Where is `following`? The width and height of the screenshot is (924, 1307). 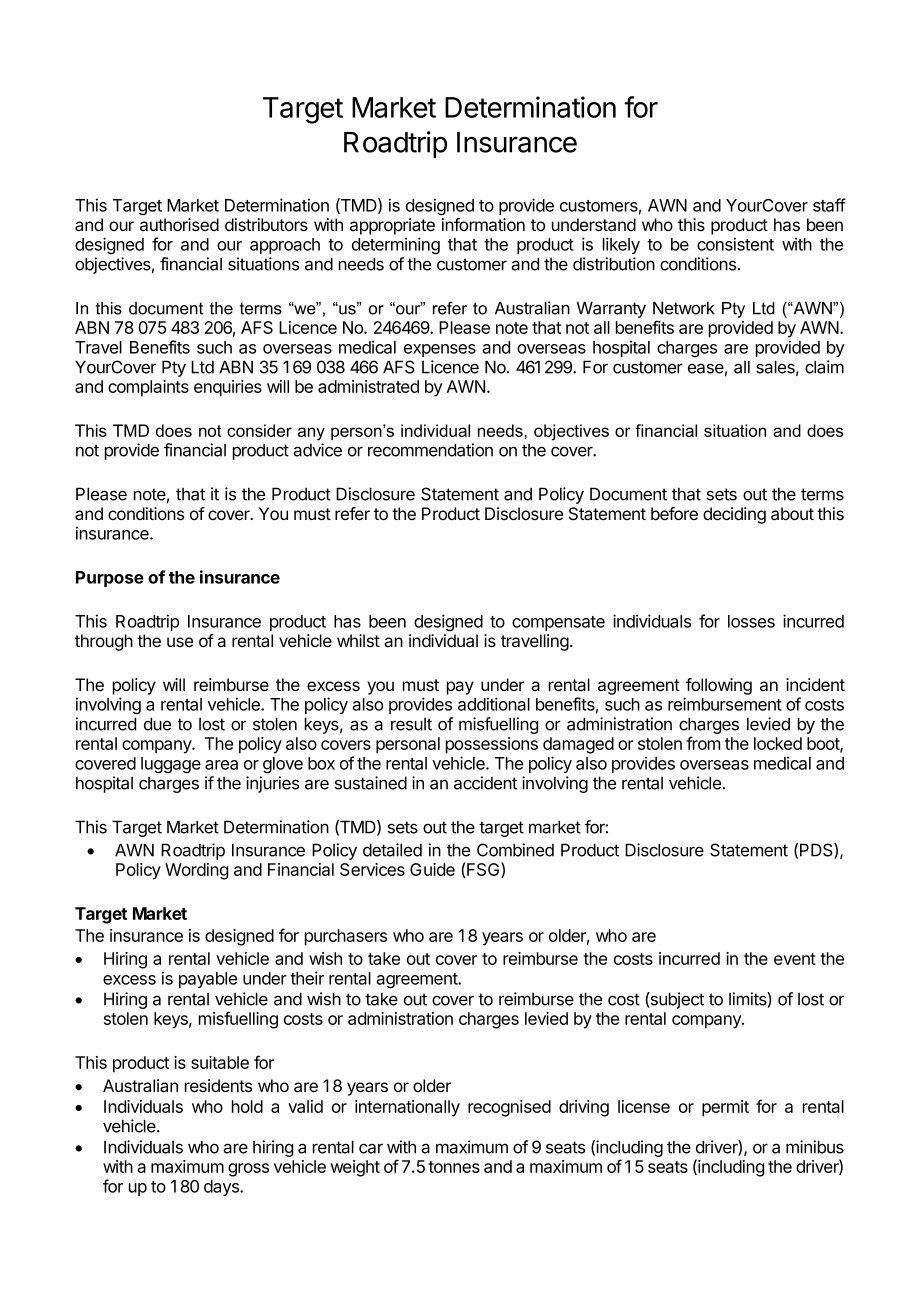
following is located at coordinates (719, 686).
